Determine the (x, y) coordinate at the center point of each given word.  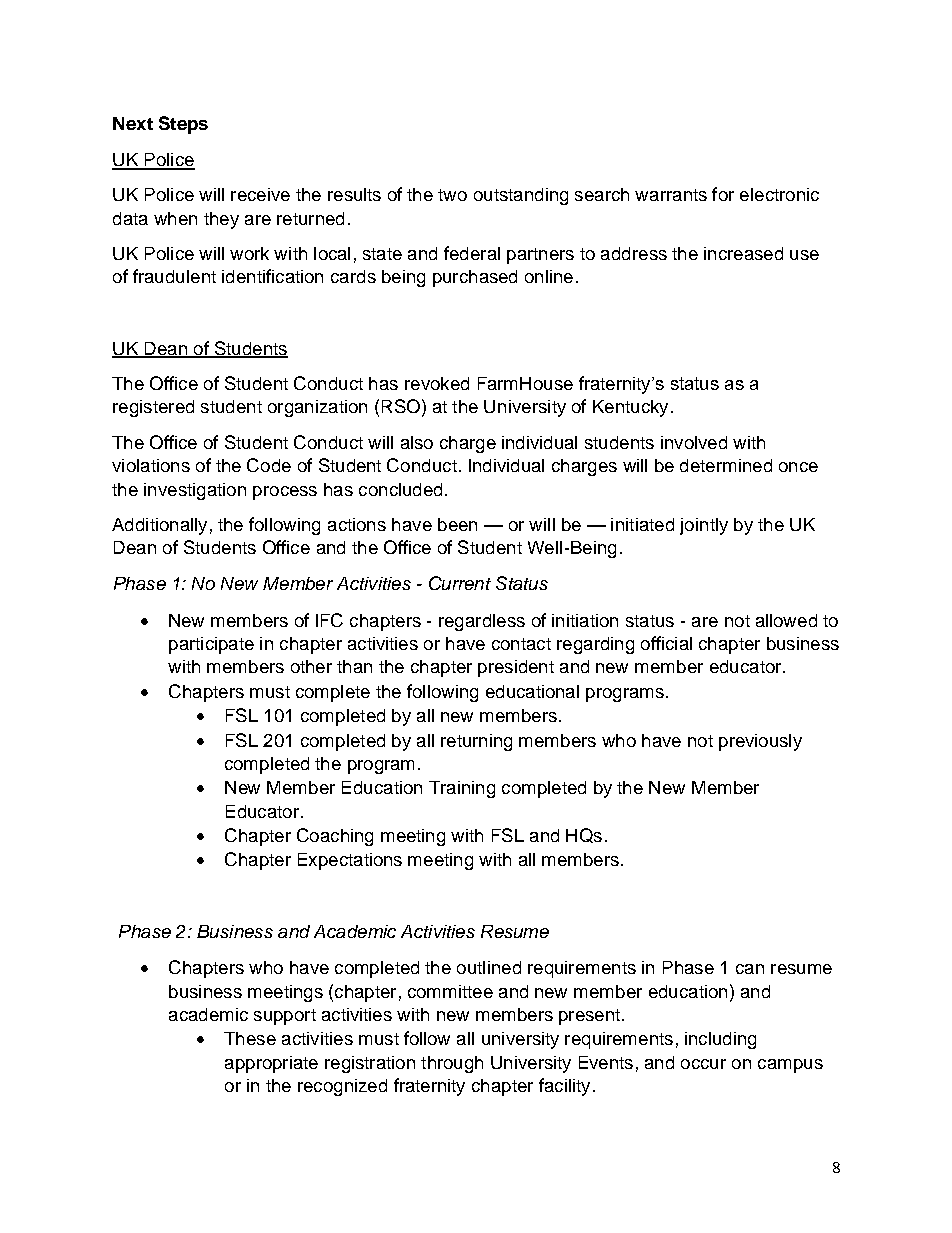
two (452, 195)
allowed (786, 620)
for (723, 194)
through (452, 1064)
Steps (183, 125)
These (250, 1038)
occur (703, 1064)
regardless (482, 622)
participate (211, 645)
